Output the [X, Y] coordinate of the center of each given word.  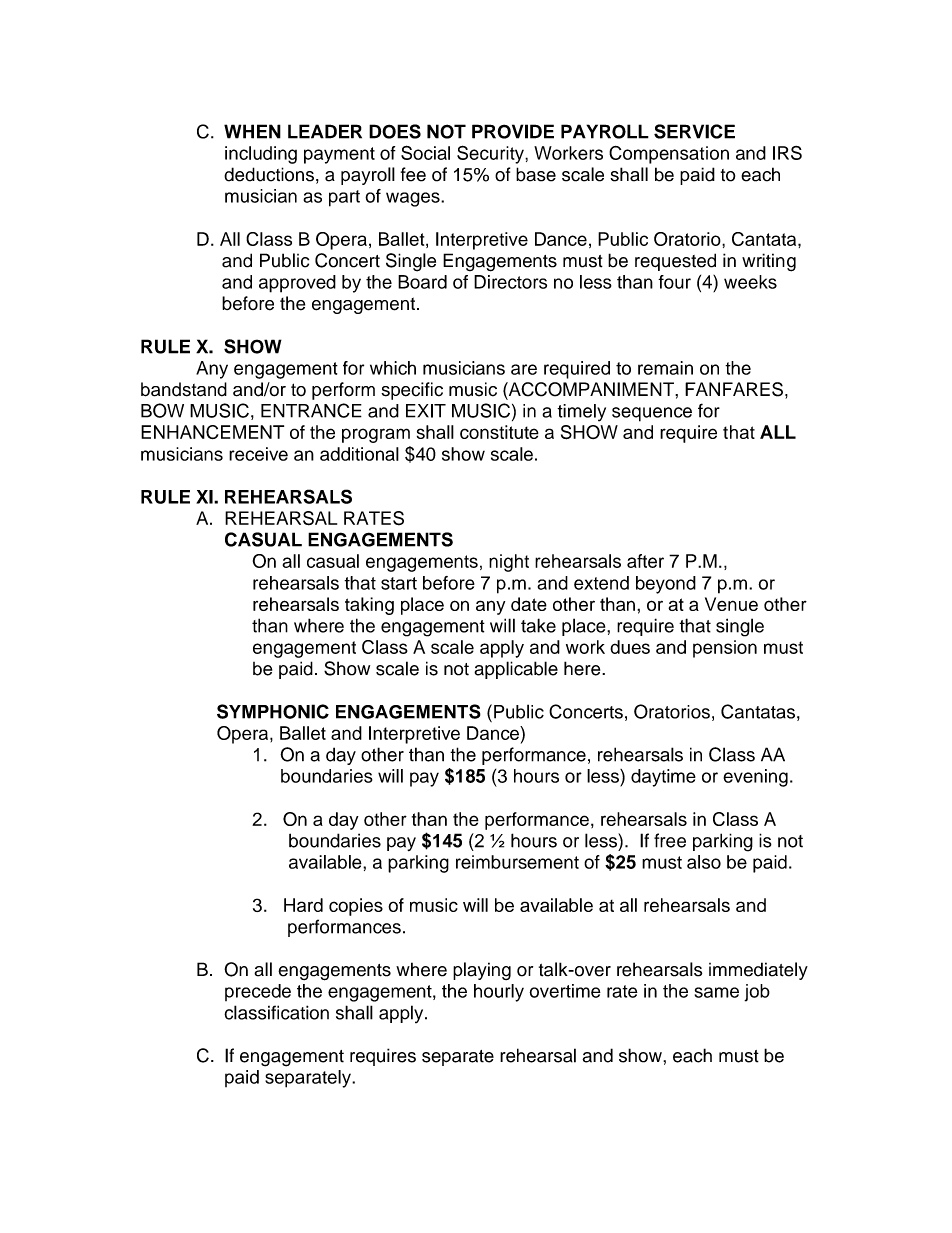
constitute [499, 432]
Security [491, 154]
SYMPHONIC [273, 711]
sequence [652, 414]
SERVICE [694, 131]
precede [258, 992]
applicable [516, 670]
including [261, 155]
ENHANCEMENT [212, 432]
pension [725, 649]
